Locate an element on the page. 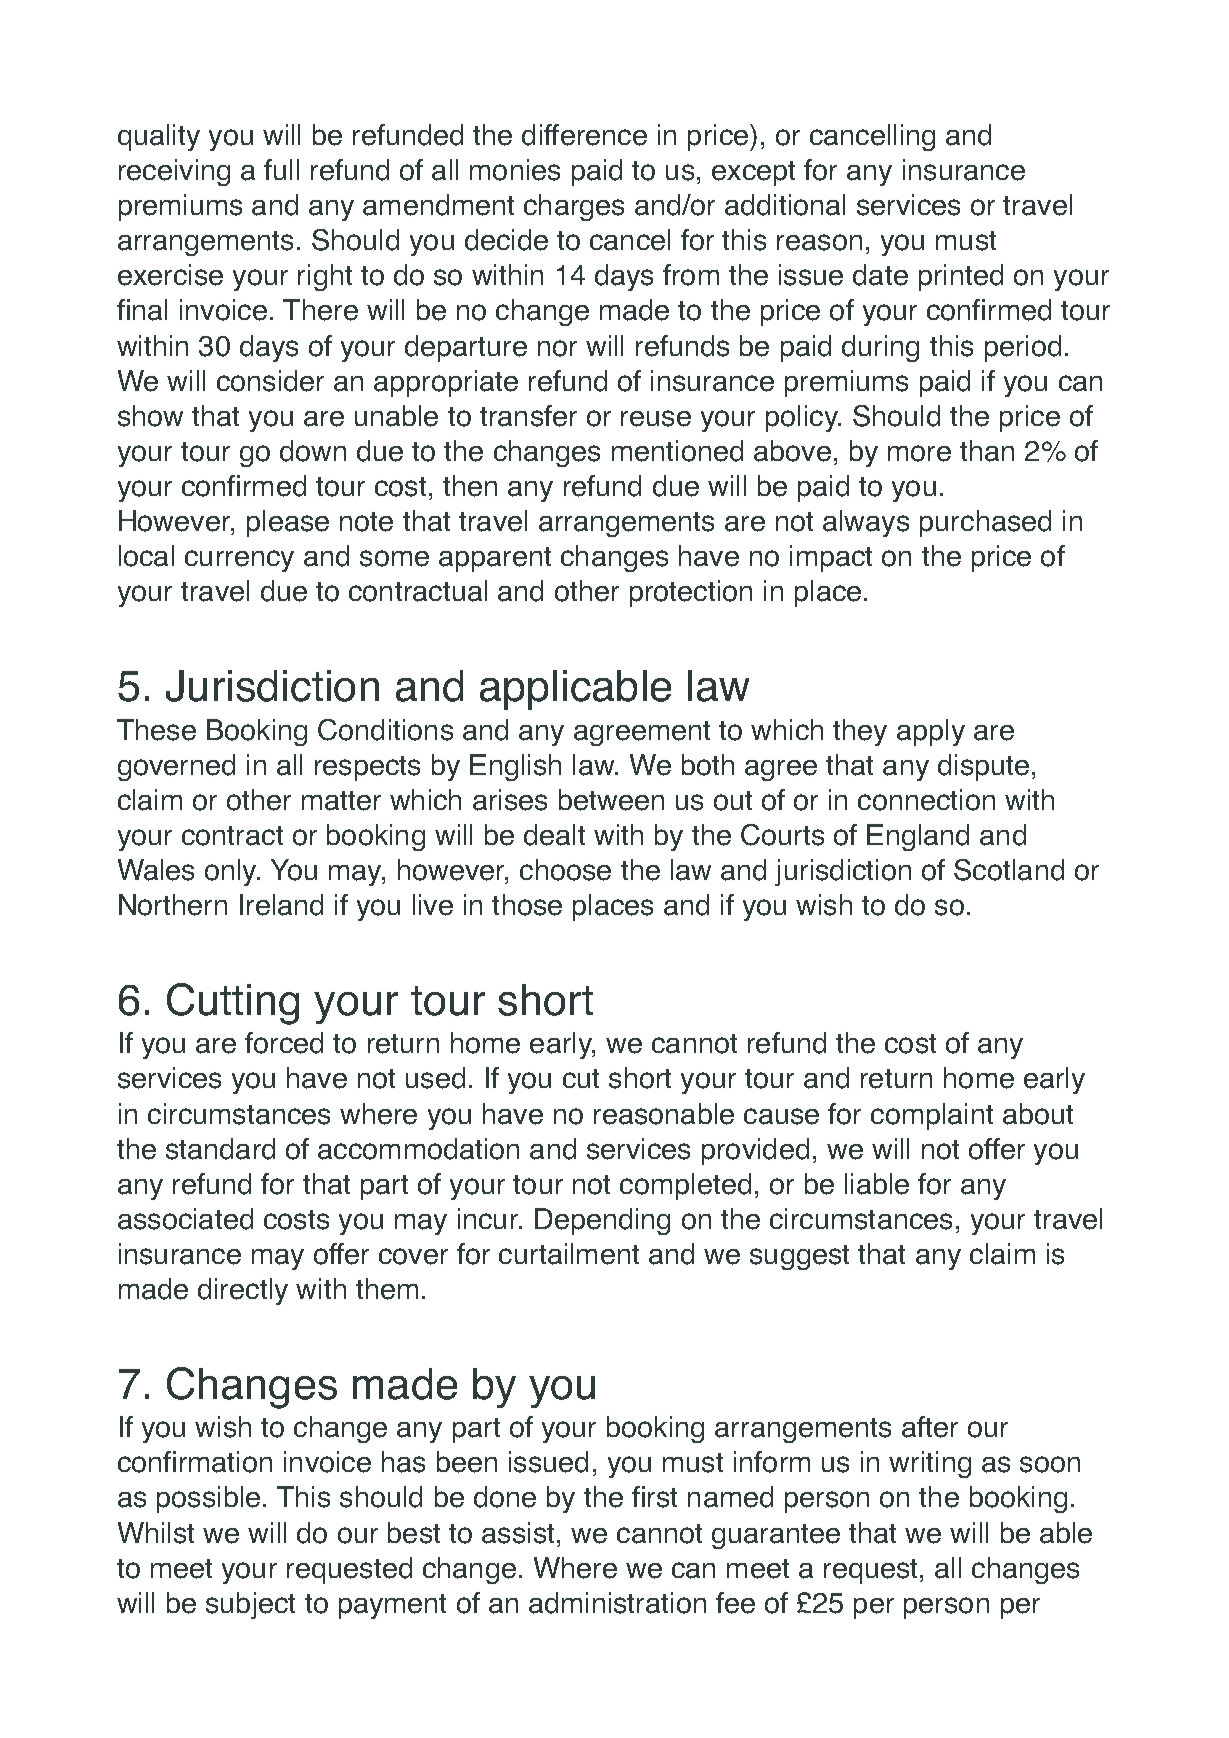 This image has height=1738, width=1229. completed is located at coordinates (685, 1186).
